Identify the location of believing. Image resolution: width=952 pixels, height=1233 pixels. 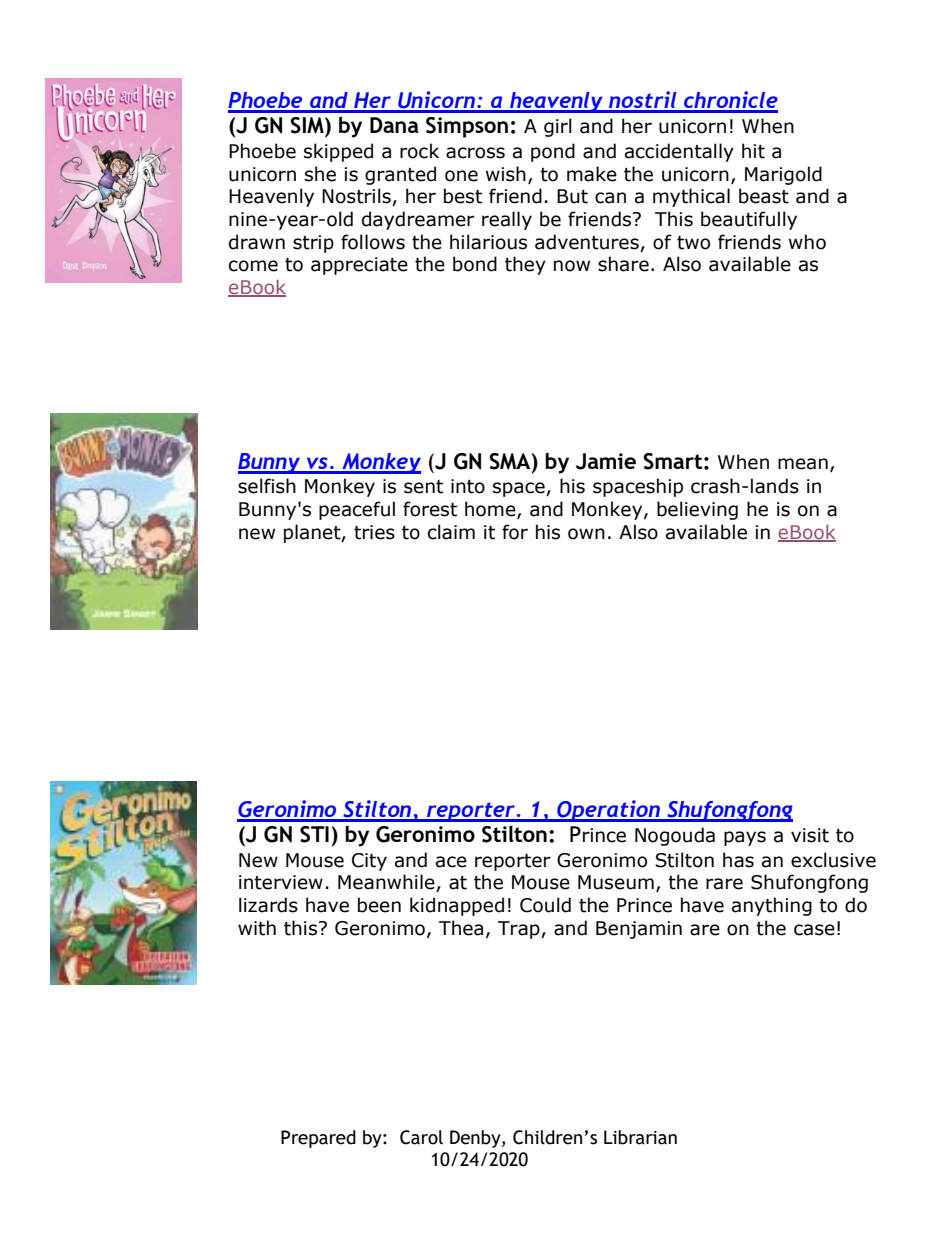
(697, 510).
